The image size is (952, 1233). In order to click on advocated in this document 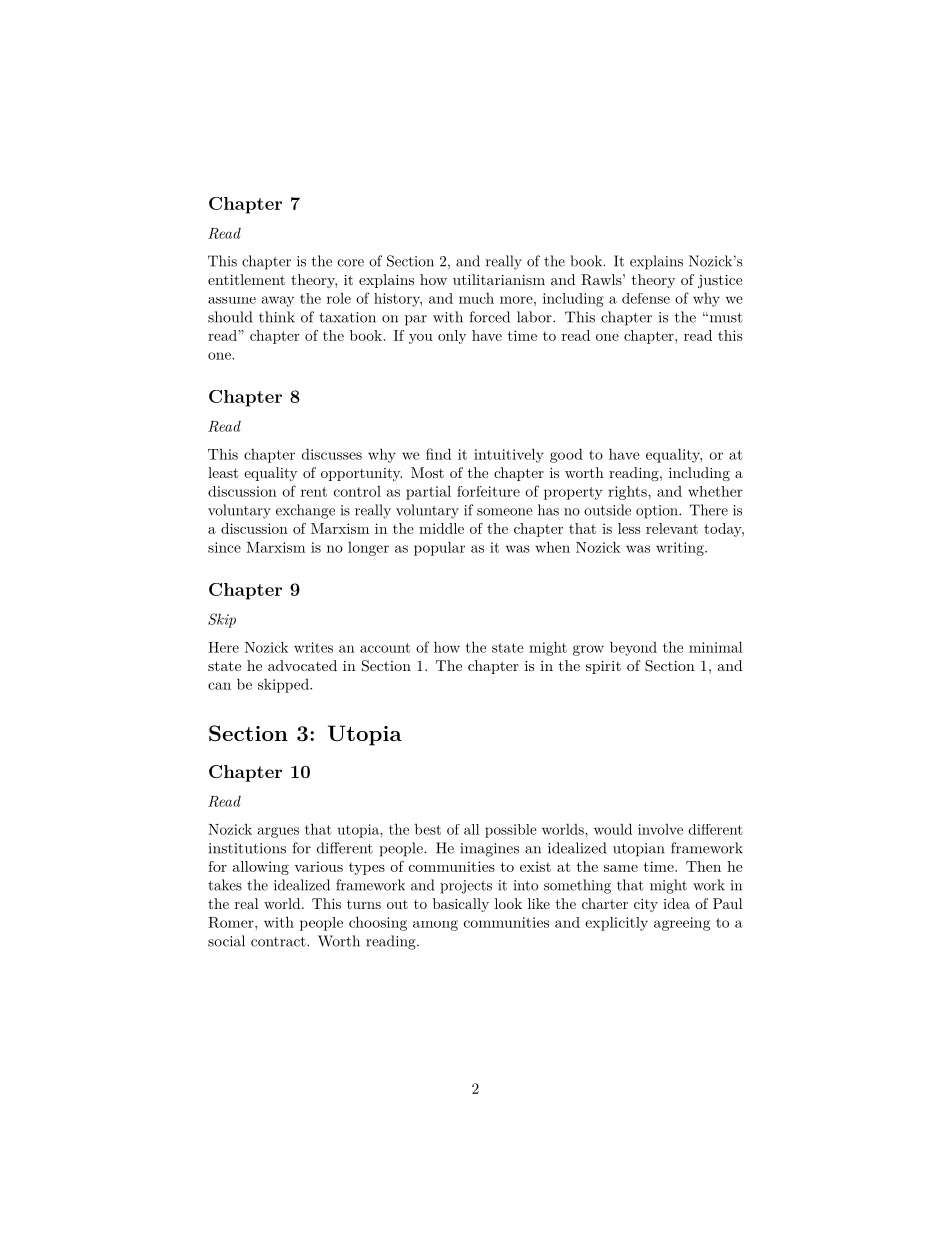, I will do `click(302, 665)`.
